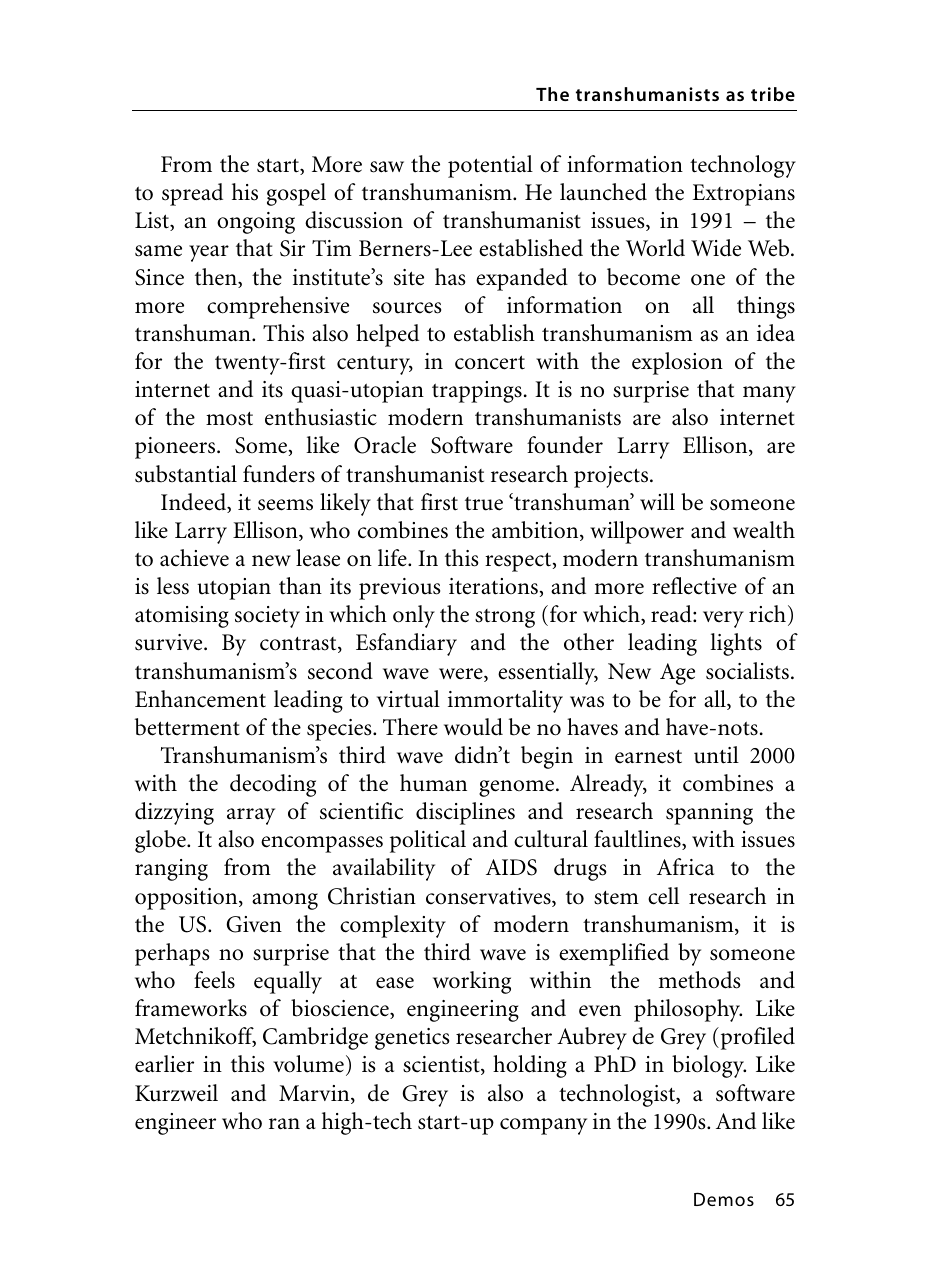 Image resolution: width=932 pixels, height=1288 pixels. Describe the element at coordinates (489, 897) in the page. I see `conservatives` at that location.
